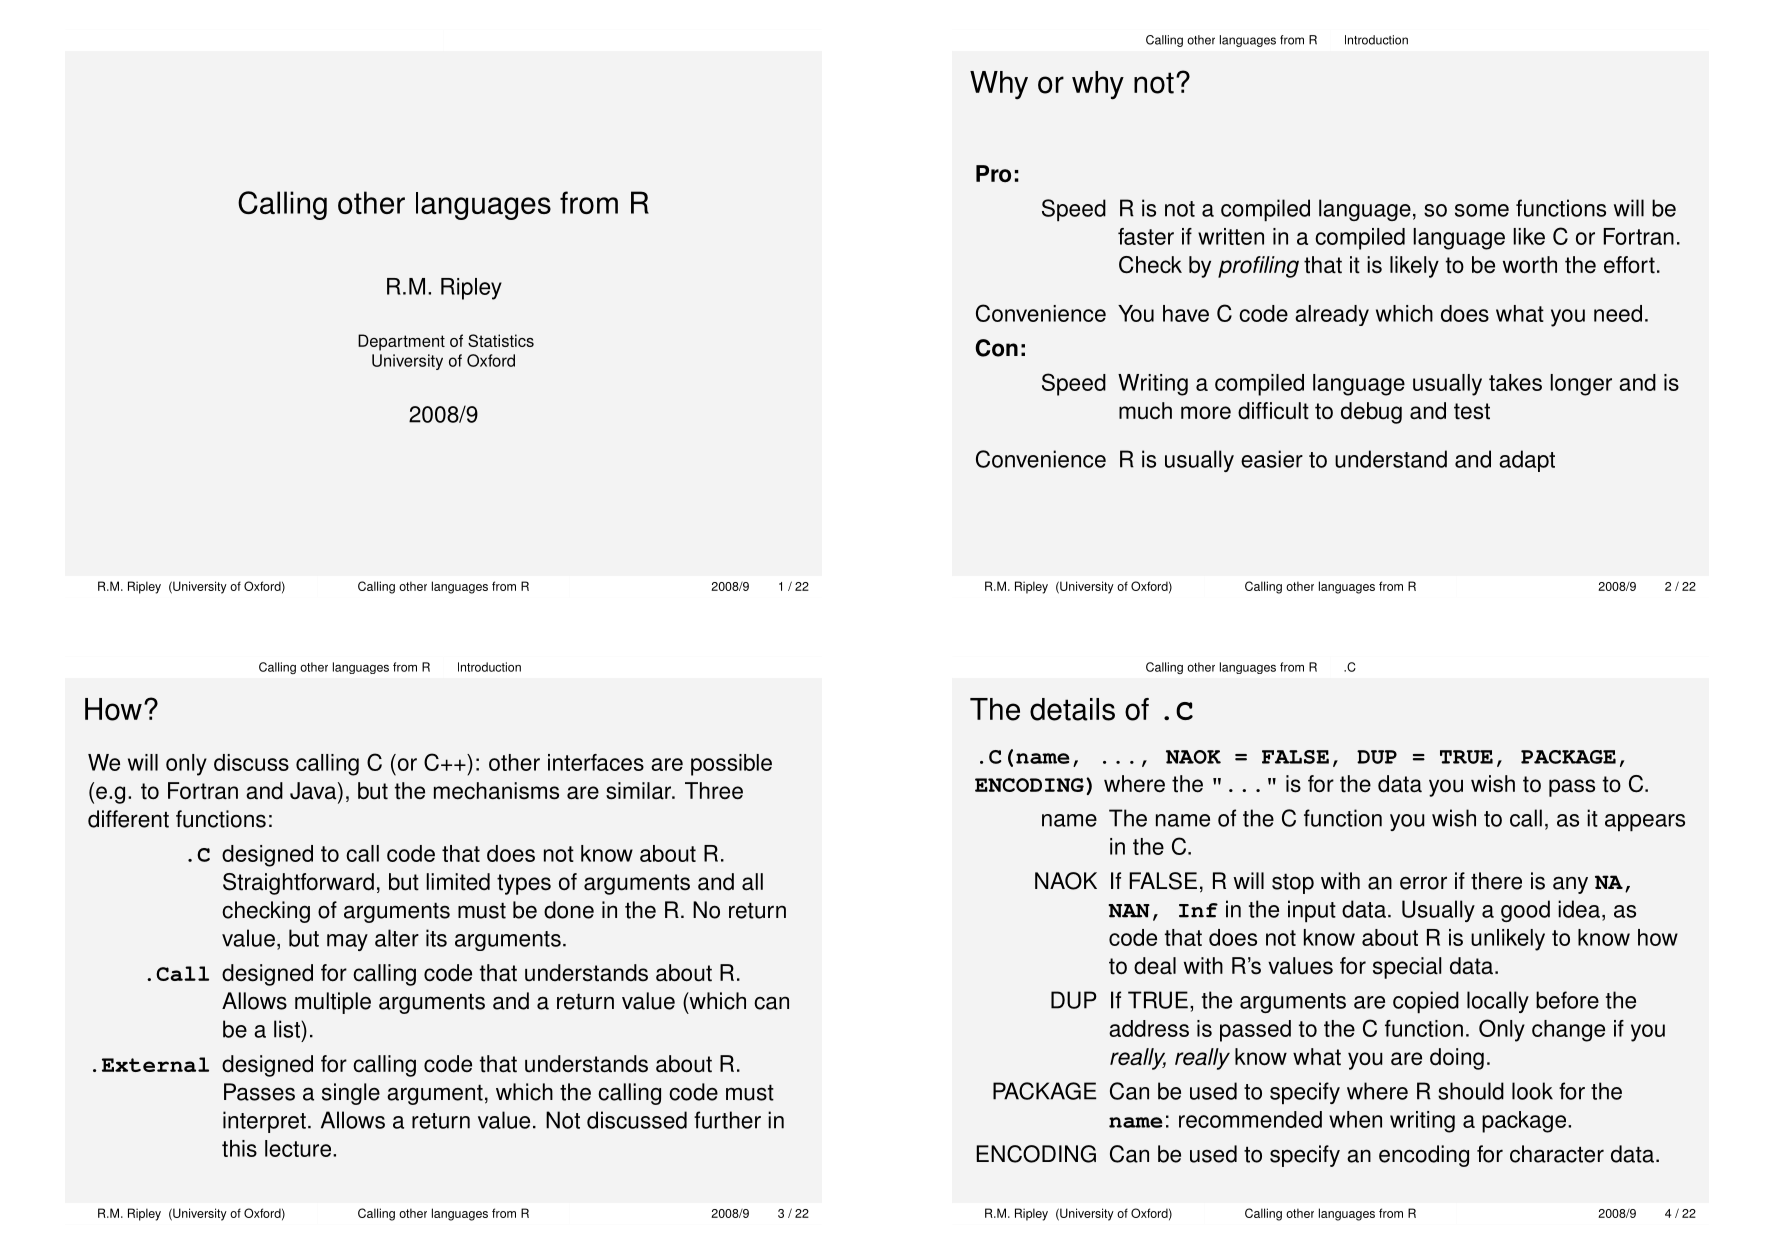  Describe the element at coordinates (1146, 236) in the screenshot. I see `faster` at that location.
